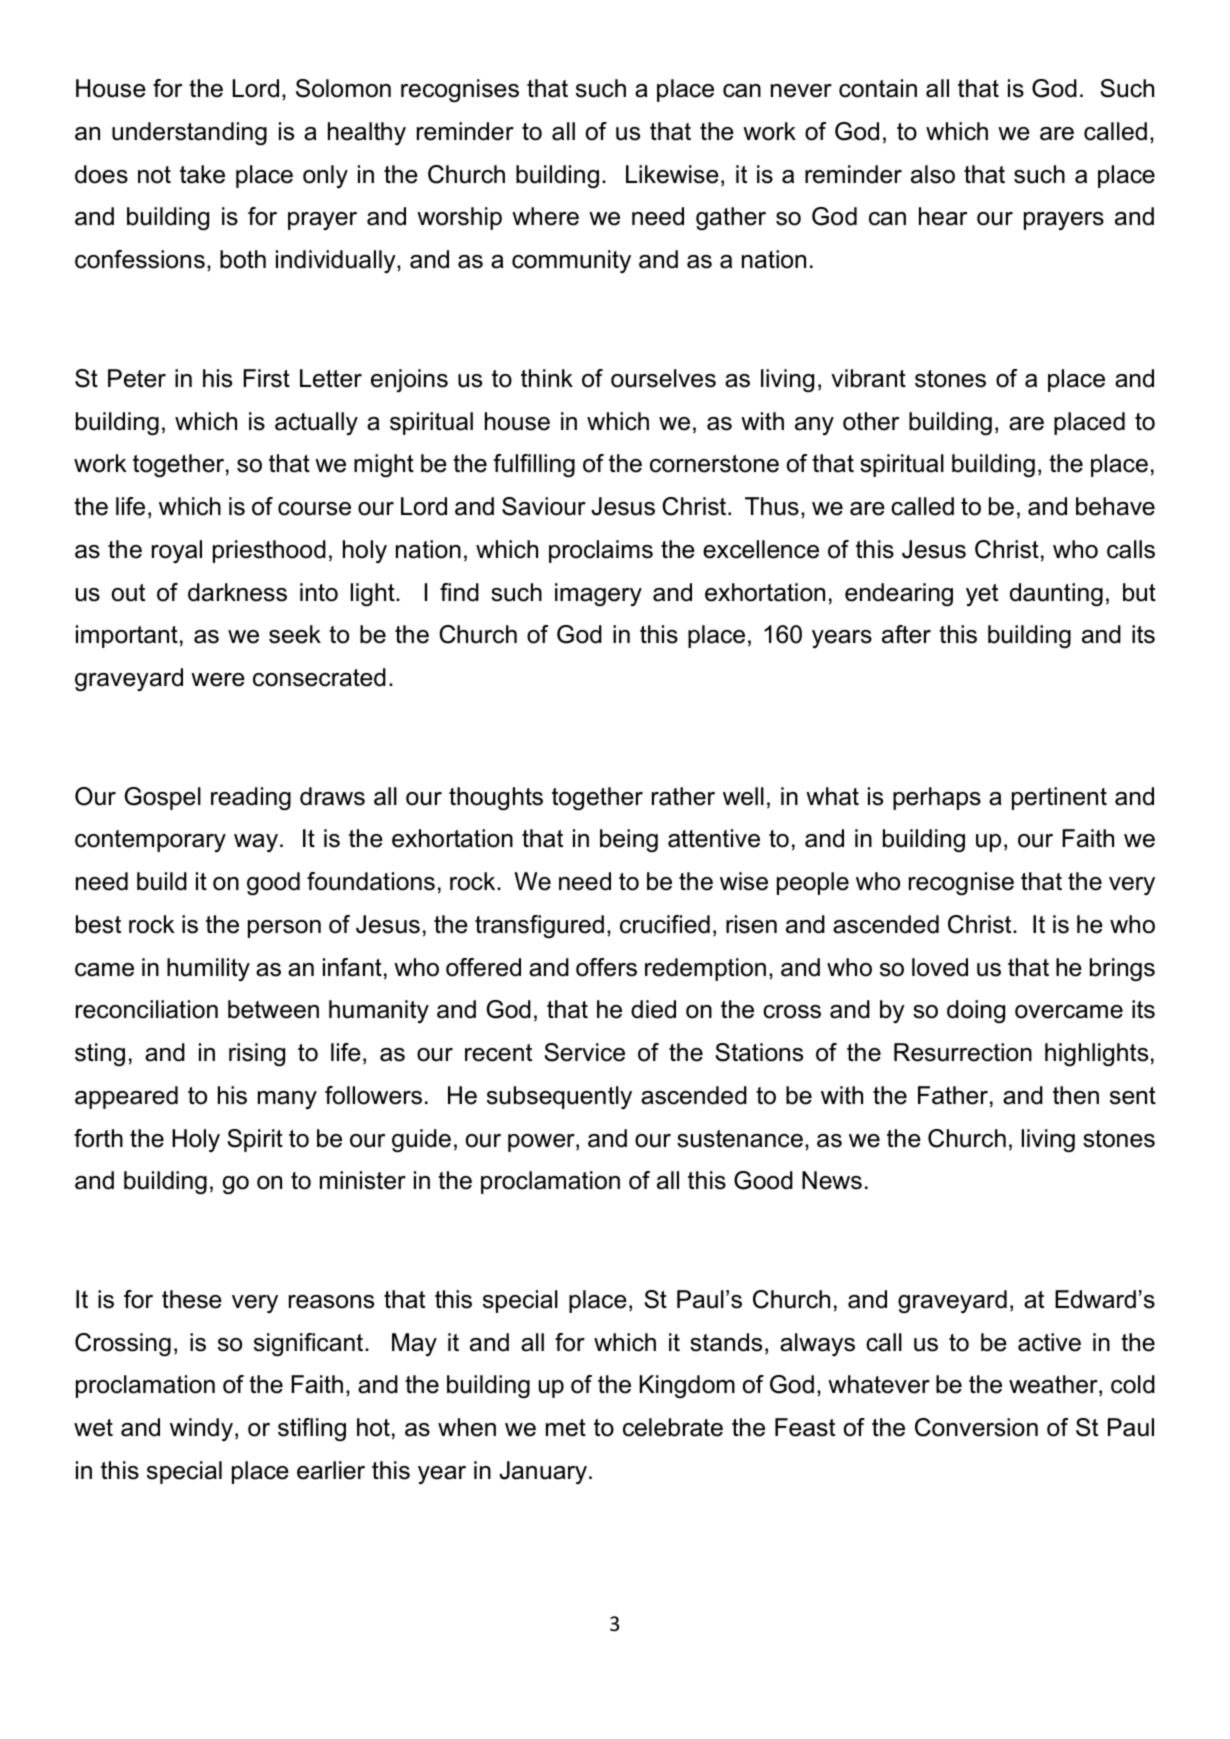  What do you see at coordinates (953, 1095) in the image?
I see `Father` at bounding box center [953, 1095].
